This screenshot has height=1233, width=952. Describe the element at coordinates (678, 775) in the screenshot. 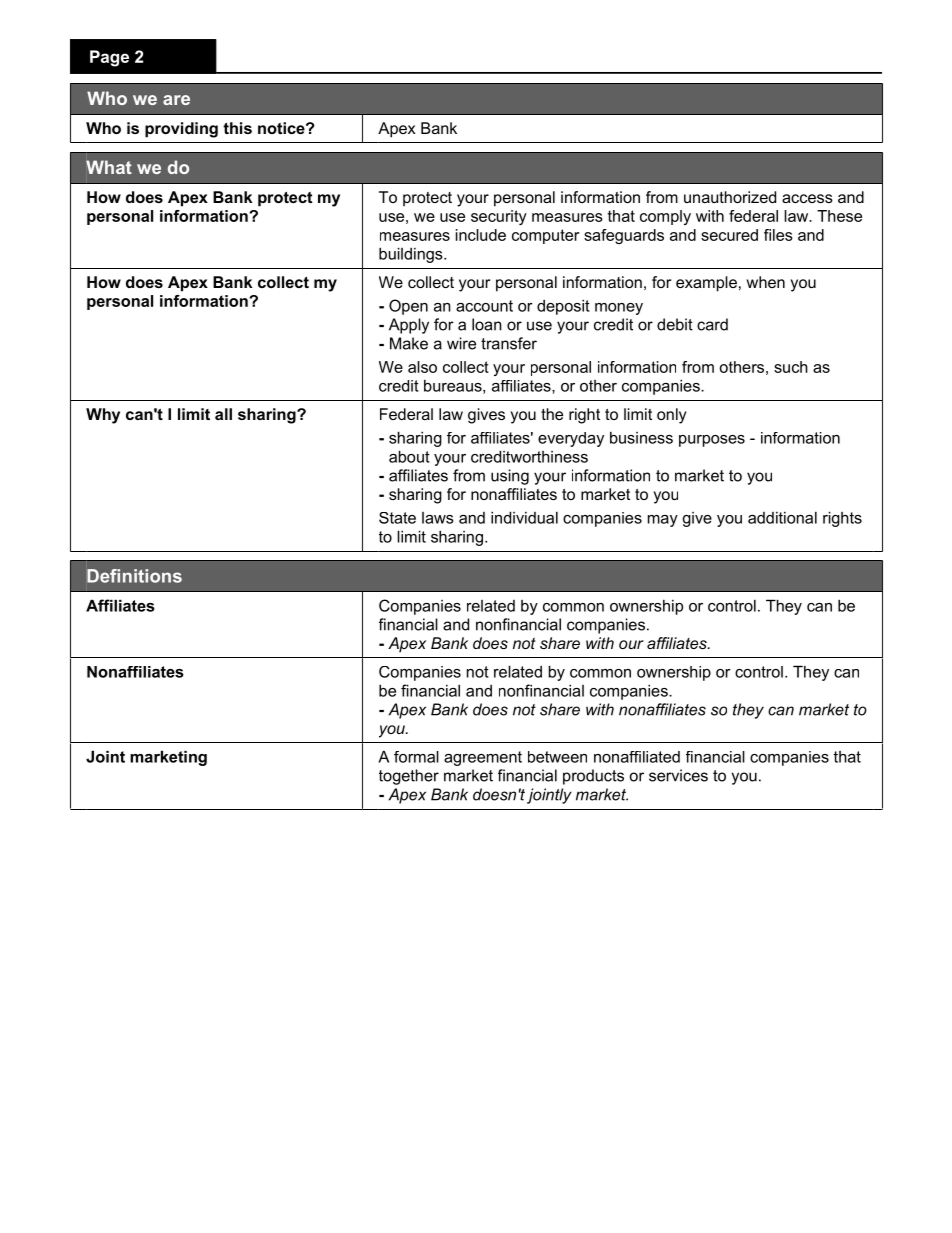

I see `services` at that location.
